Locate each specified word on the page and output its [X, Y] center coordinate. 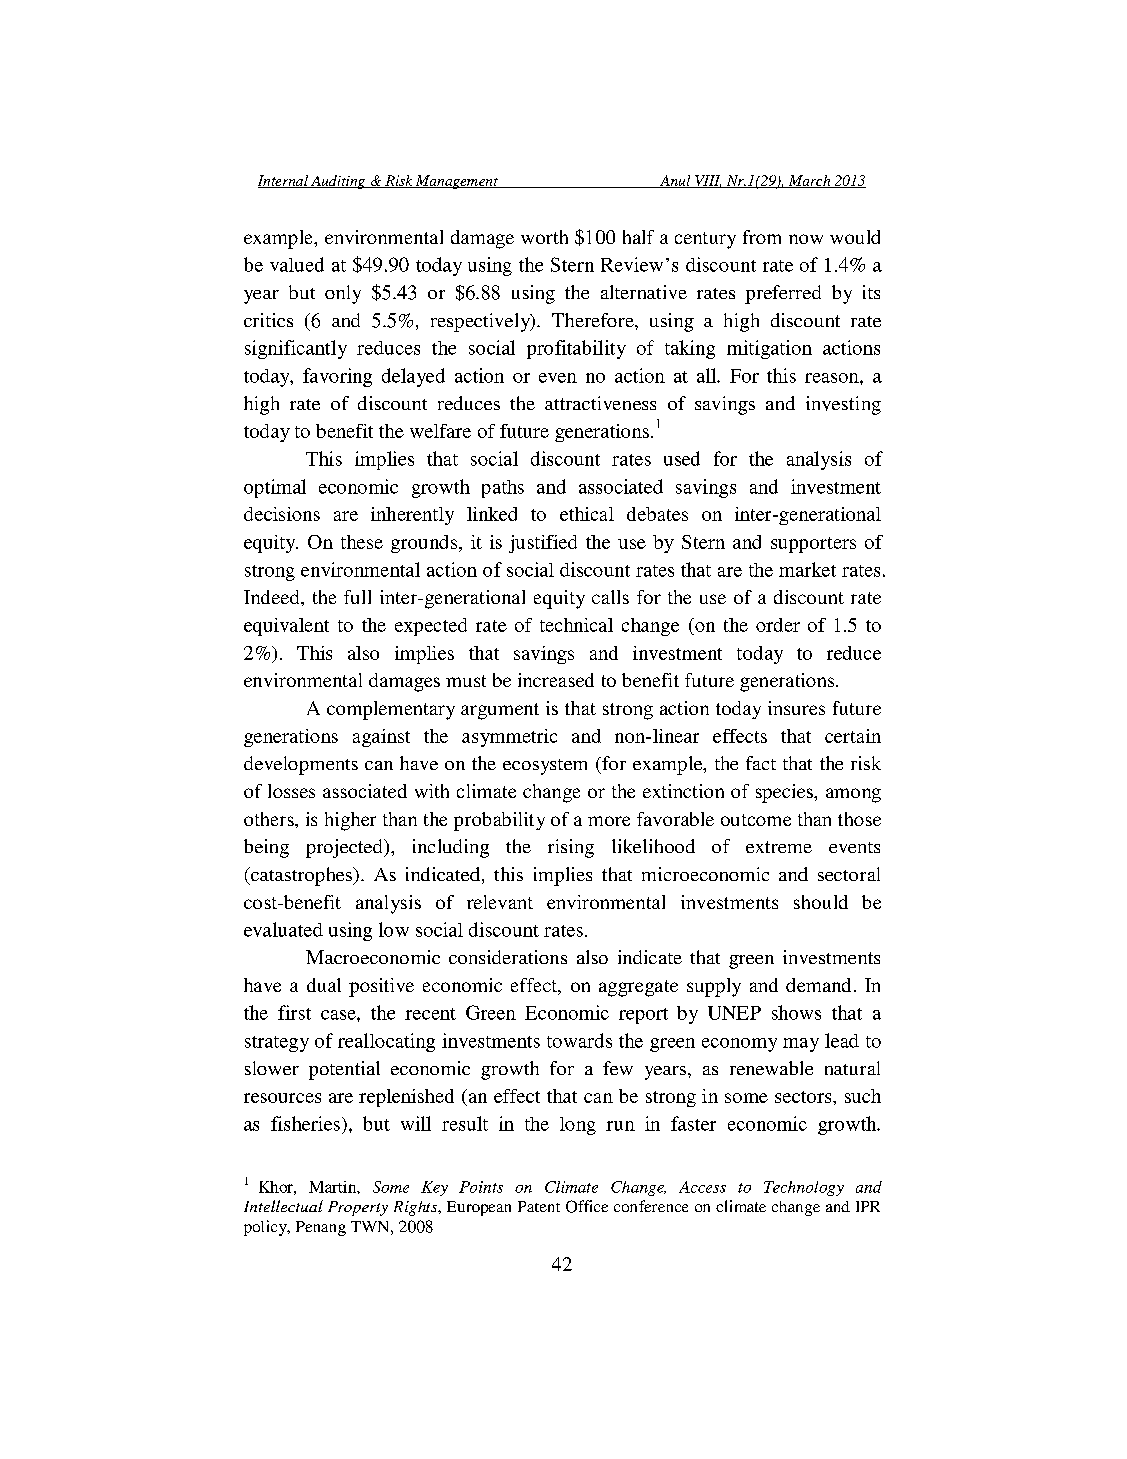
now [806, 239]
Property [358, 1208]
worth [544, 237]
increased [556, 680]
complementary [391, 710]
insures [796, 708]
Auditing [338, 182]
